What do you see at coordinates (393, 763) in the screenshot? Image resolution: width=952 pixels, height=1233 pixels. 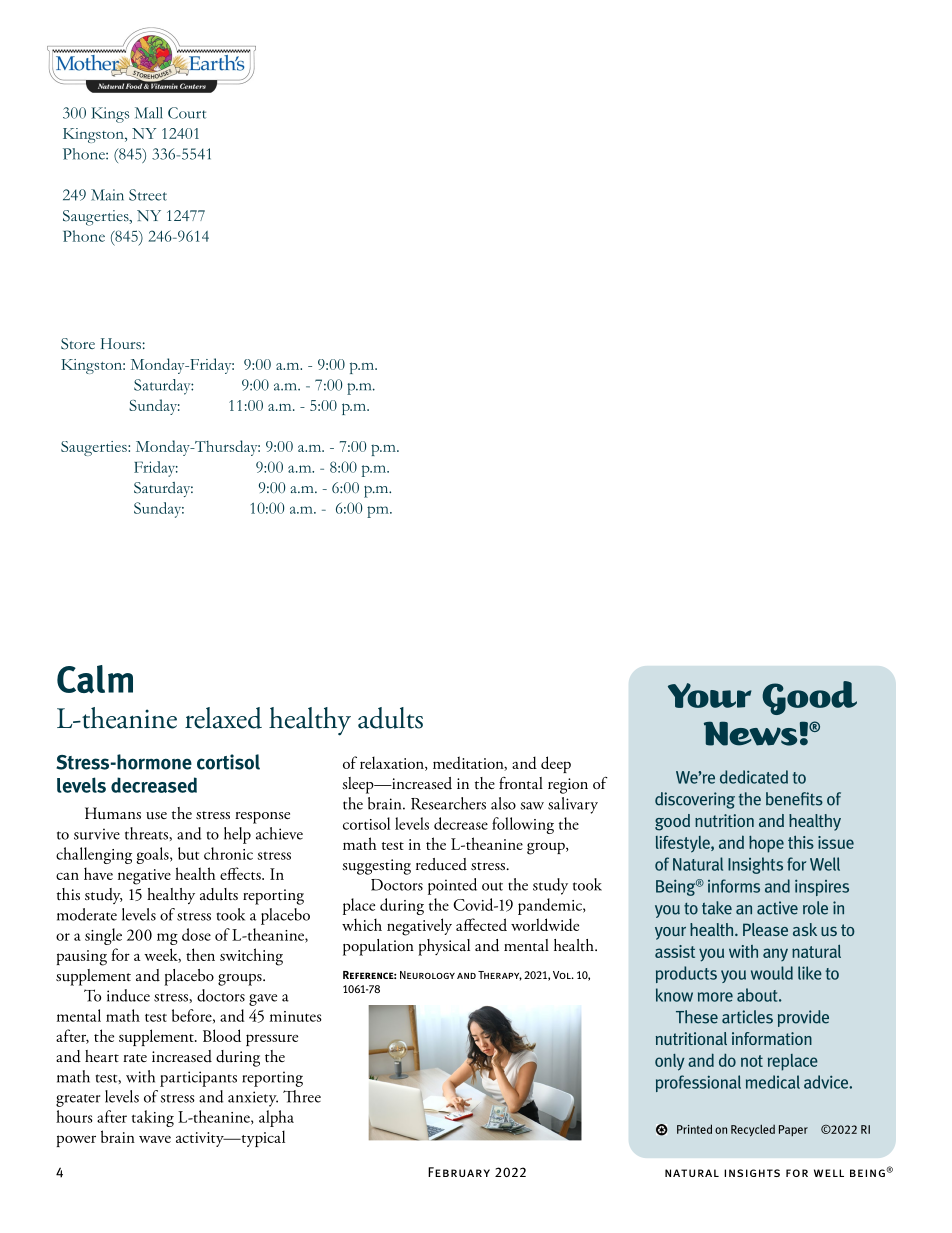 I see `relaxation` at bounding box center [393, 763].
